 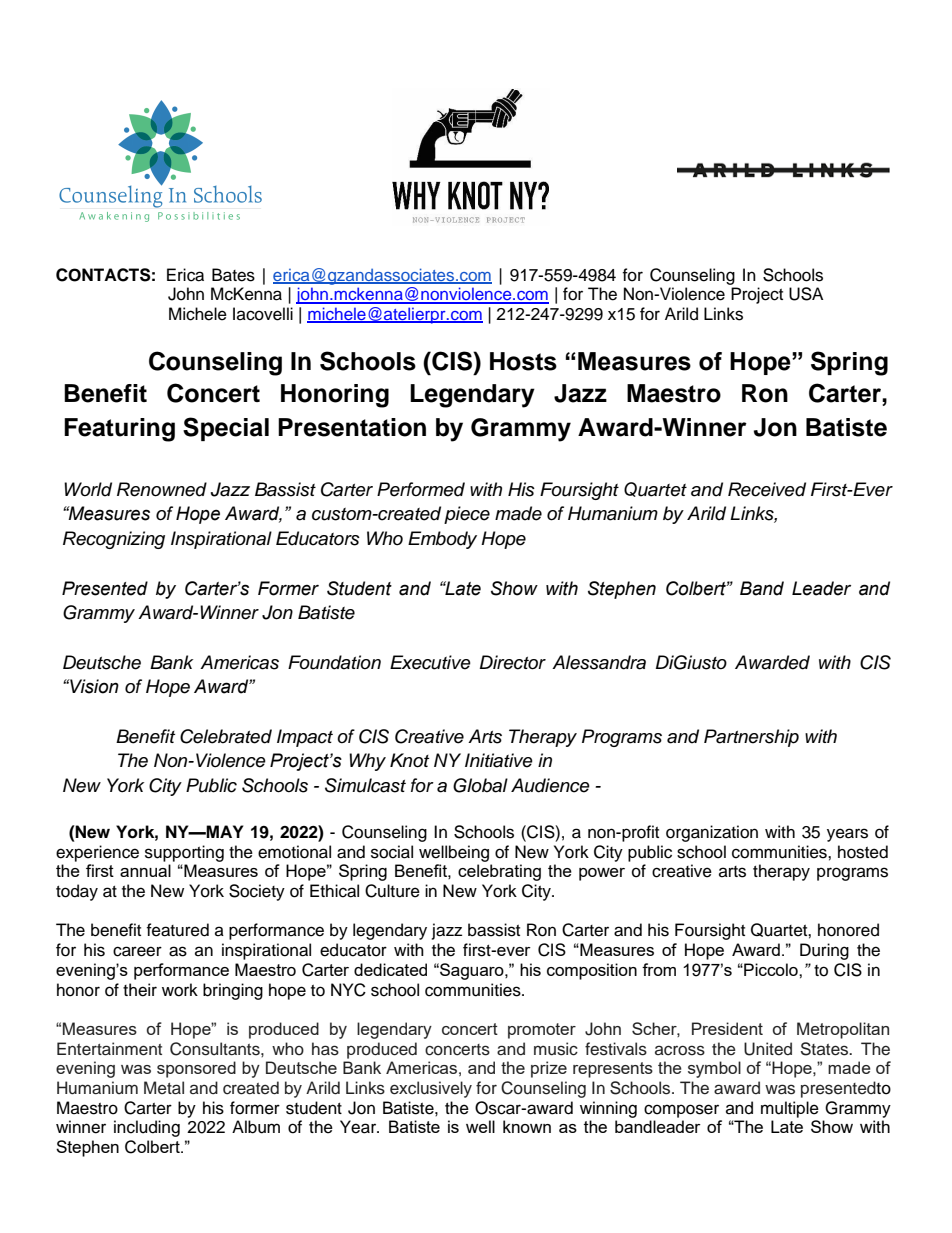 What do you see at coordinates (806, 294) in the screenshot?
I see `USA` at bounding box center [806, 294].
